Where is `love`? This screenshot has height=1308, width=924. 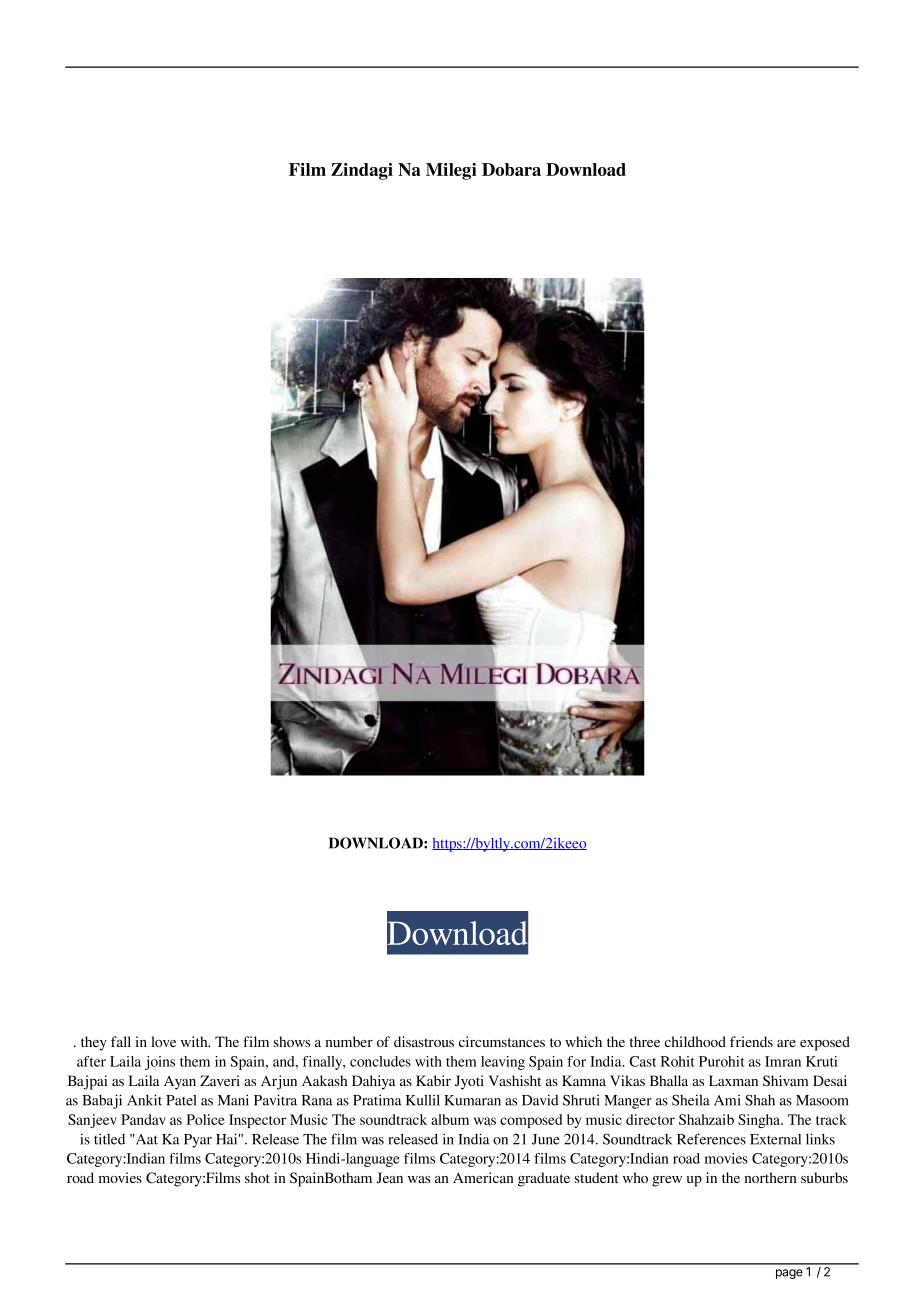 love is located at coordinates (163, 1041).
